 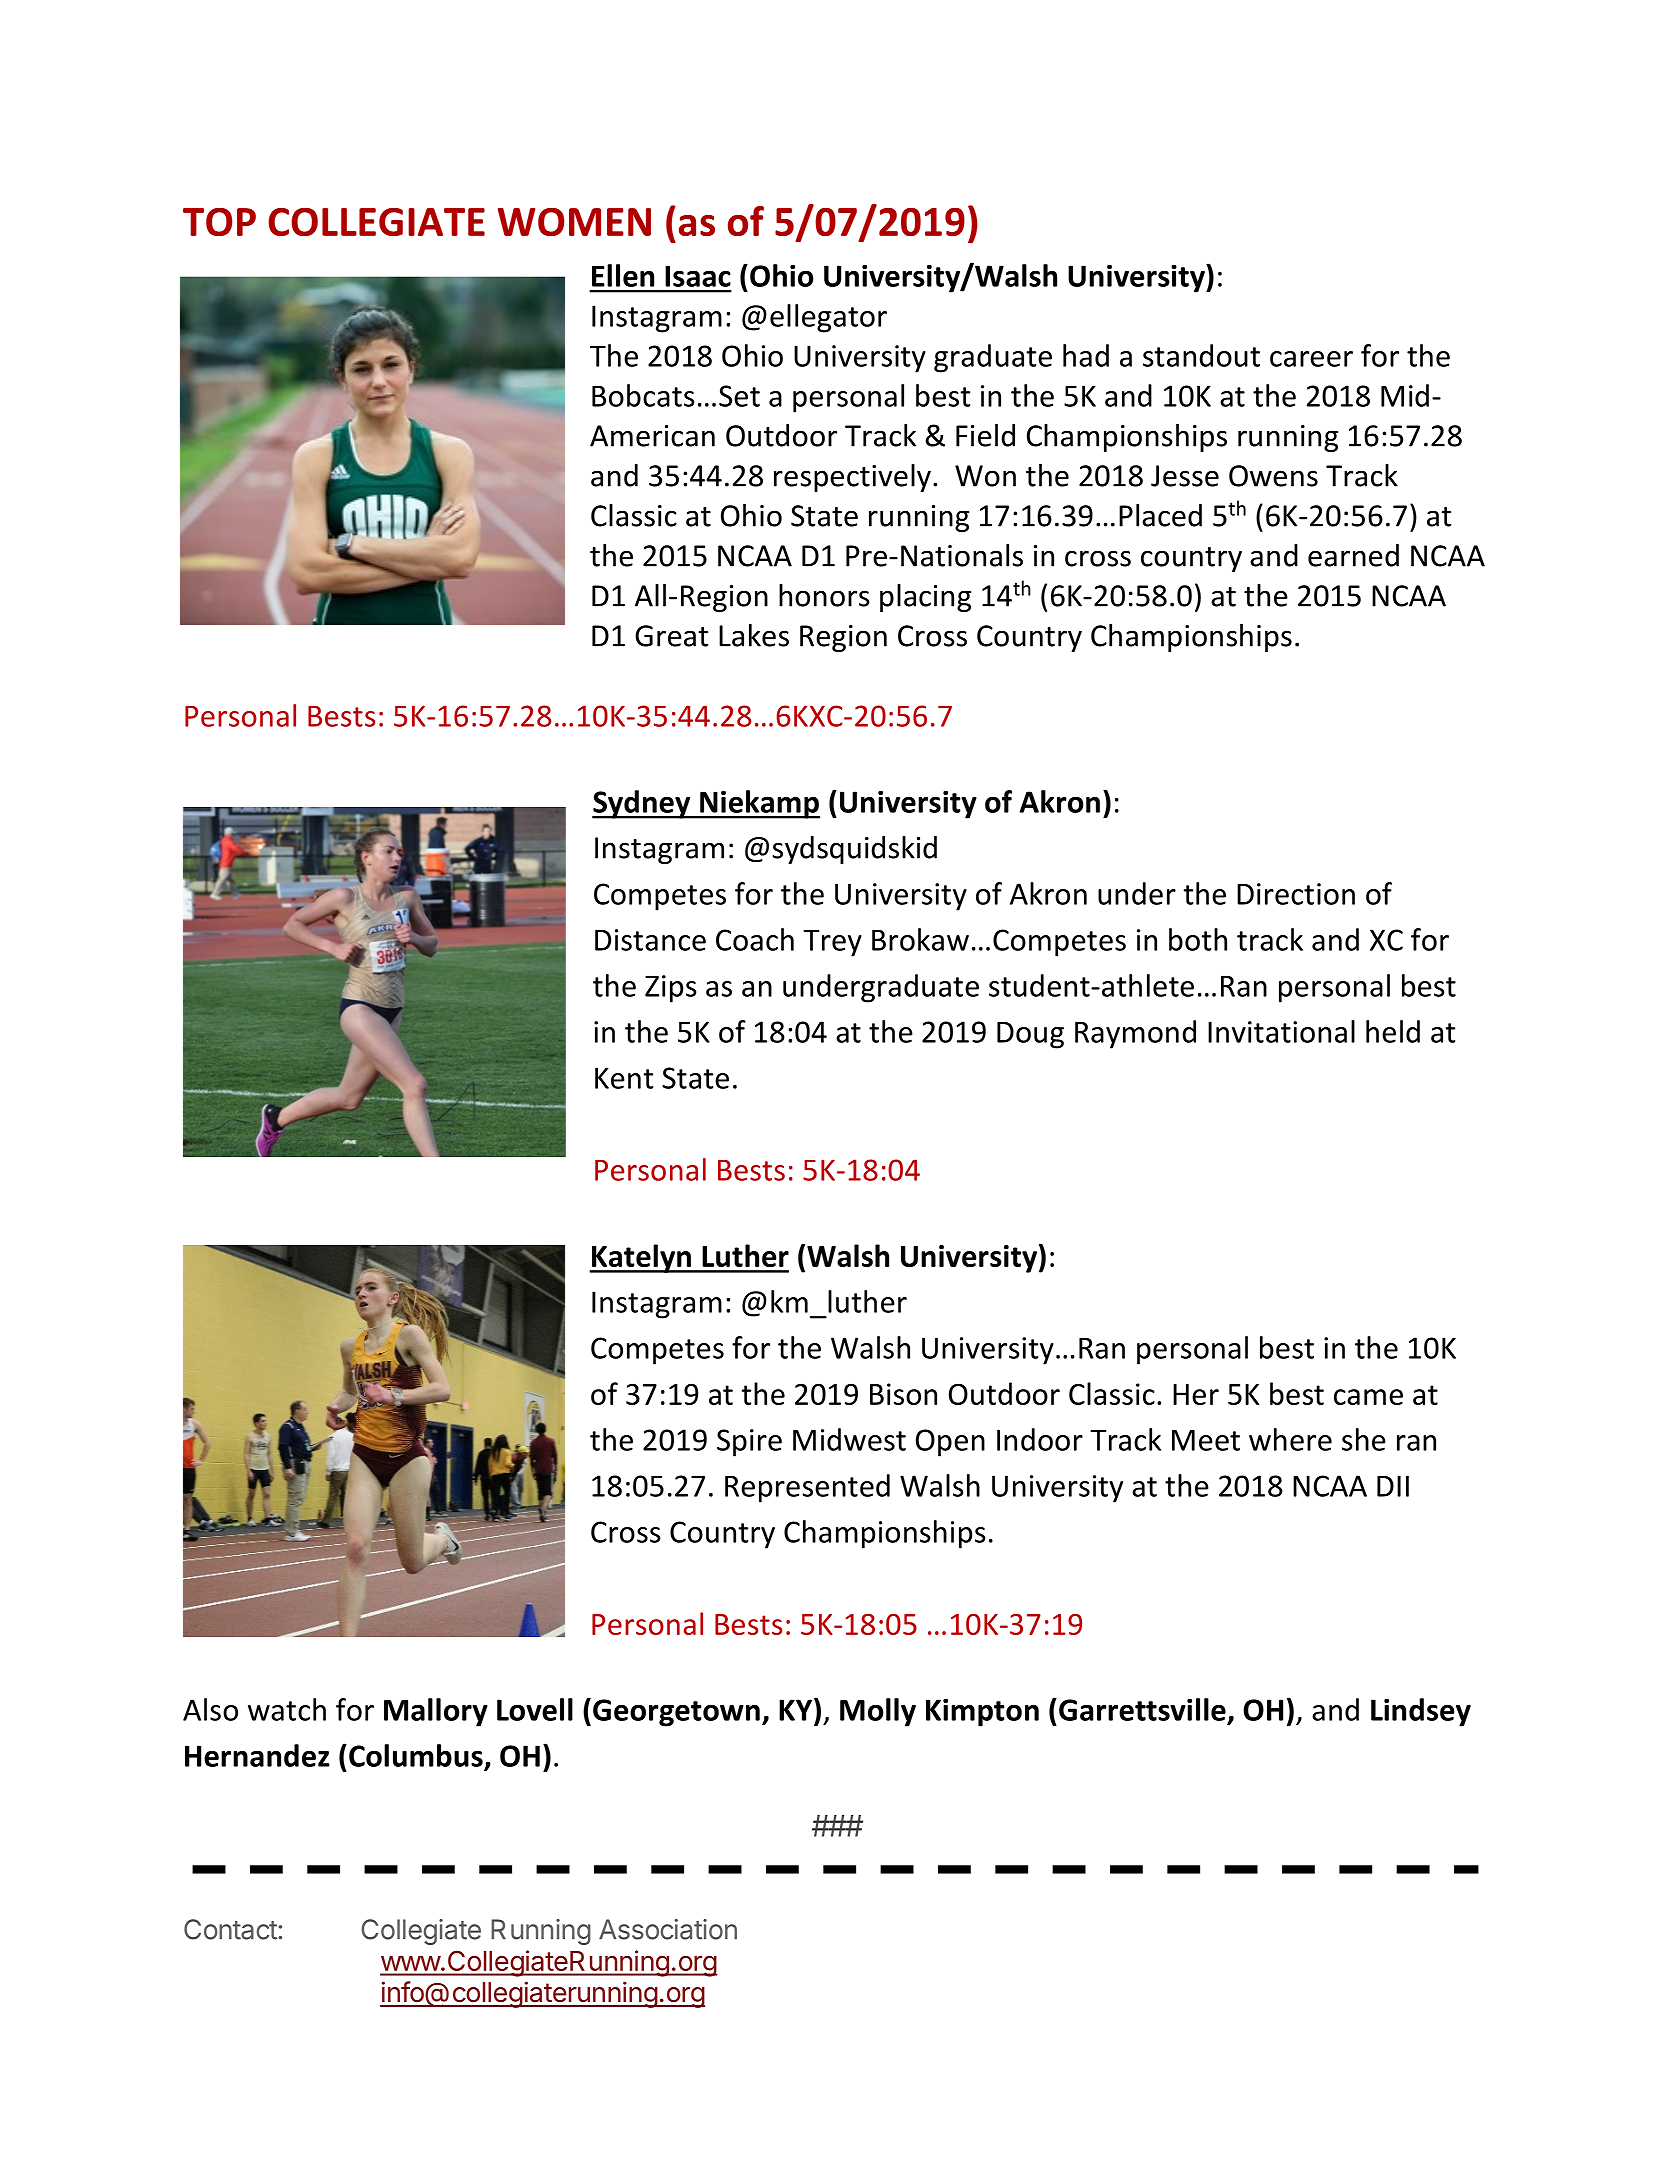 What do you see at coordinates (698, 276) in the screenshot?
I see `Isaac` at bounding box center [698, 276].
